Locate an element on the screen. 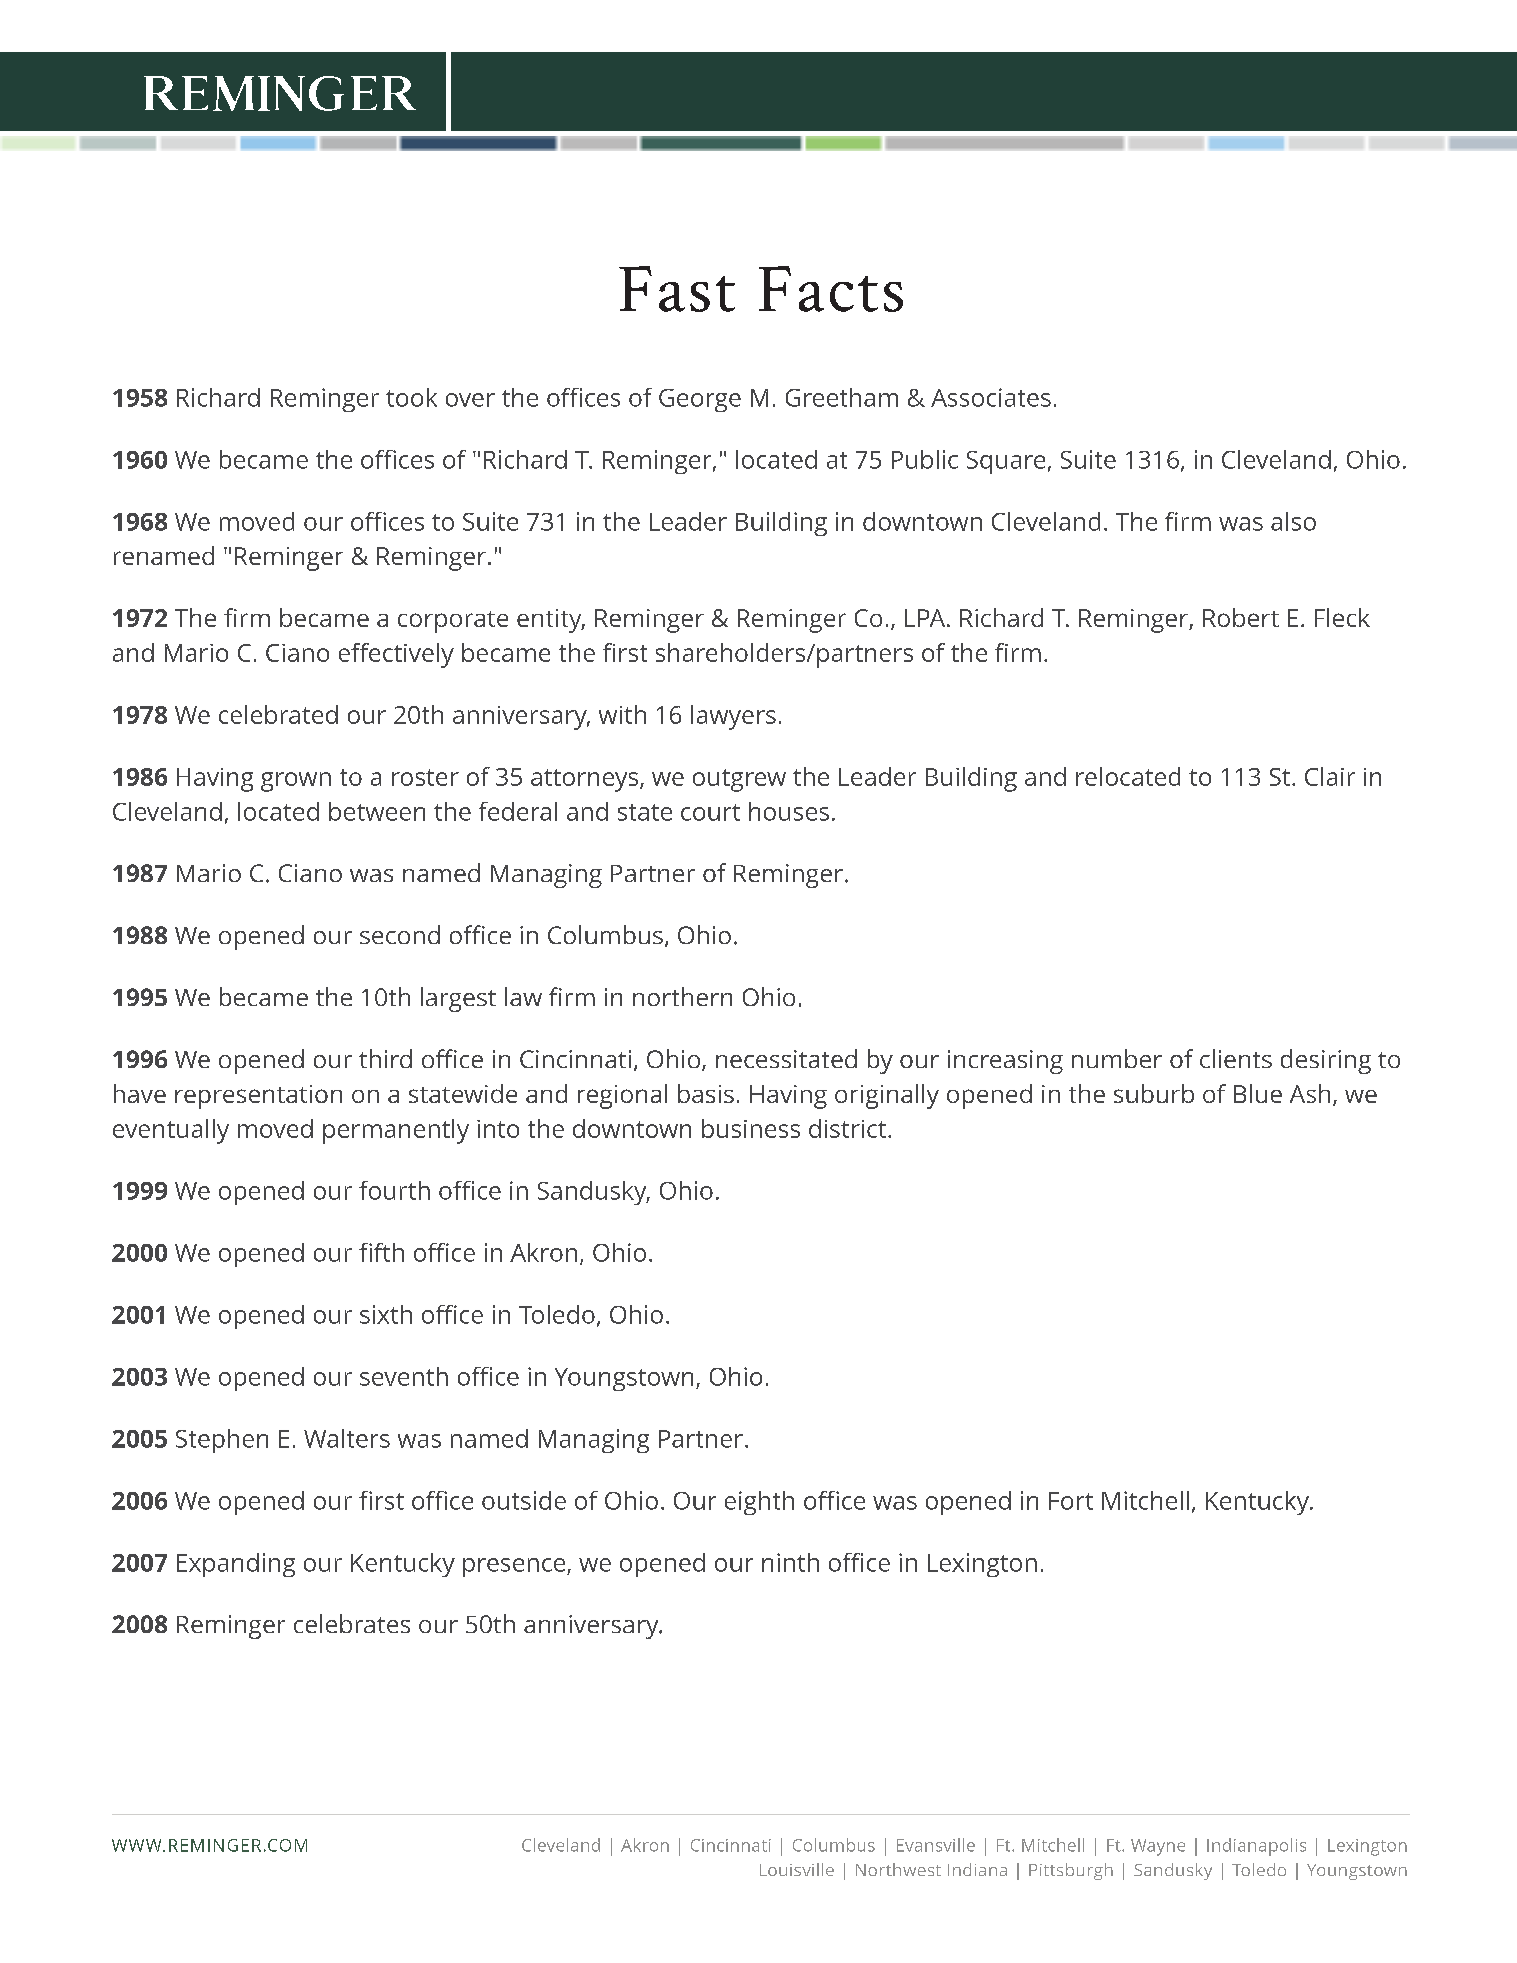 This screenshot has width=1517, height=1963. Fast is located at coordinates (677, 289).
